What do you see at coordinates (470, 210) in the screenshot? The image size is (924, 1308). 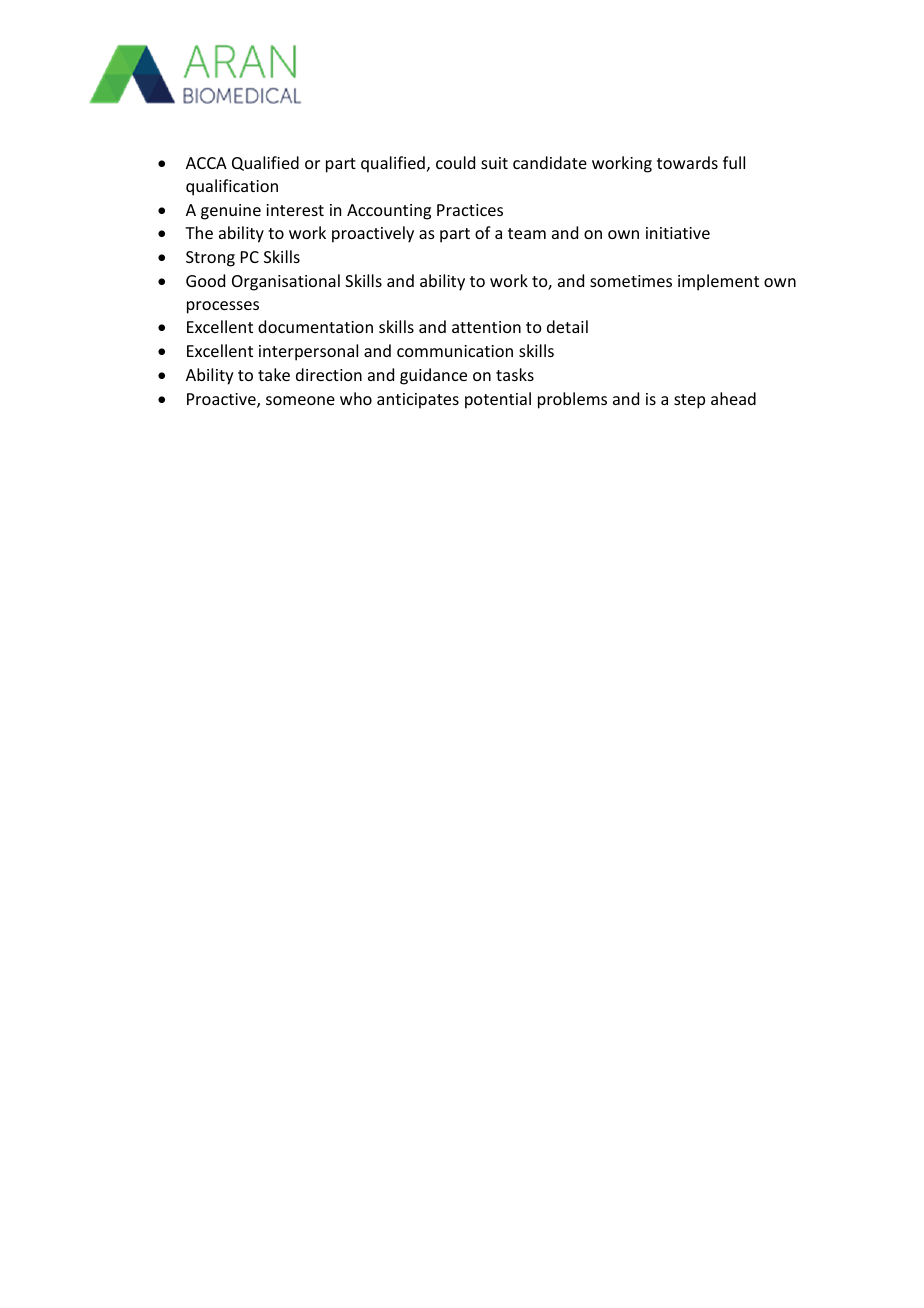 I see `Practices` at bounding box center [470, 210].
